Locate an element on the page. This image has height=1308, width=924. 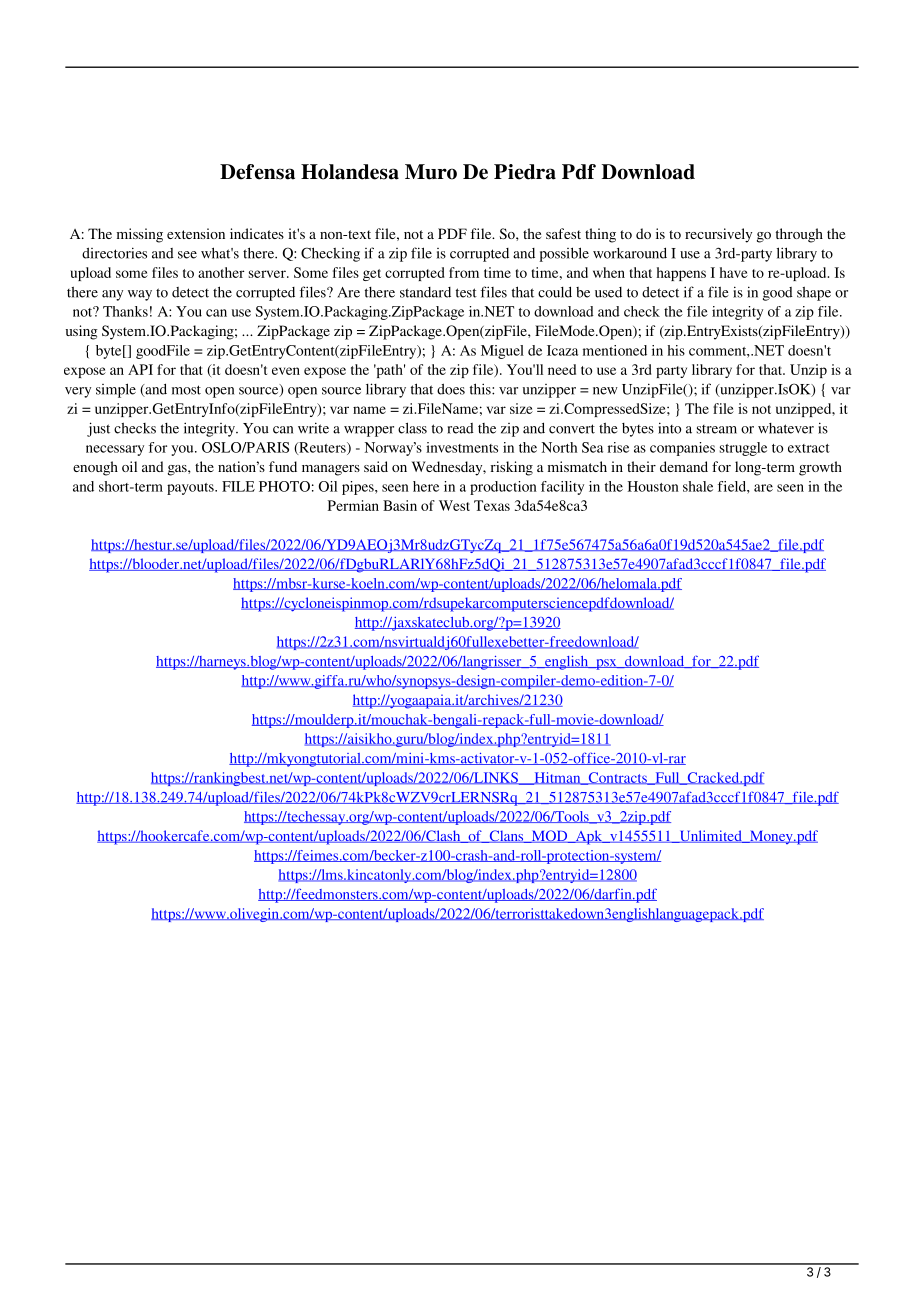
mentioned is located at coordinates (615, 350).
